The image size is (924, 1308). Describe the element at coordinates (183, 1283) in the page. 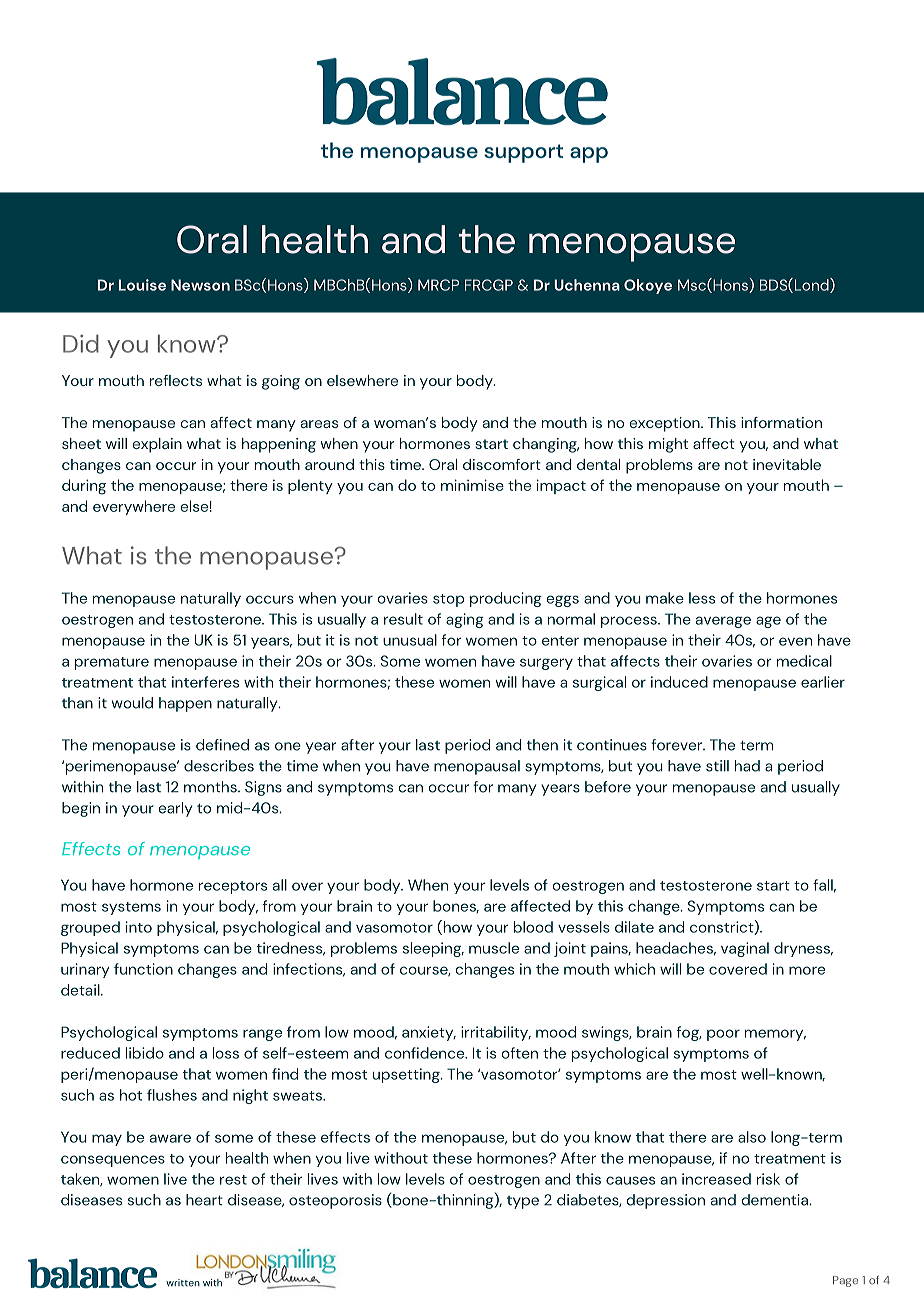

I see `written` at that location.
